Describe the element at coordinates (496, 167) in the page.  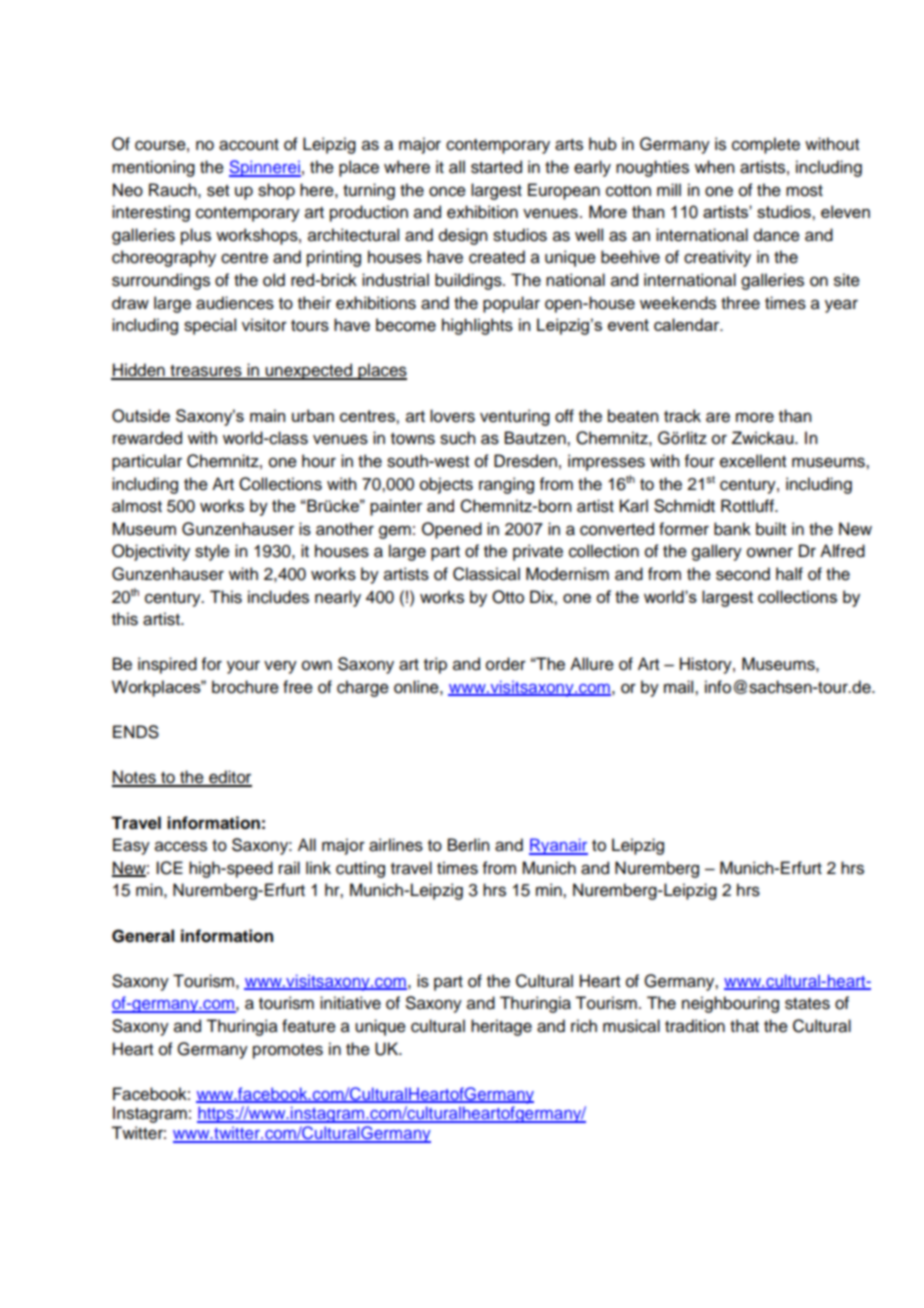
I see `started` at that location.
